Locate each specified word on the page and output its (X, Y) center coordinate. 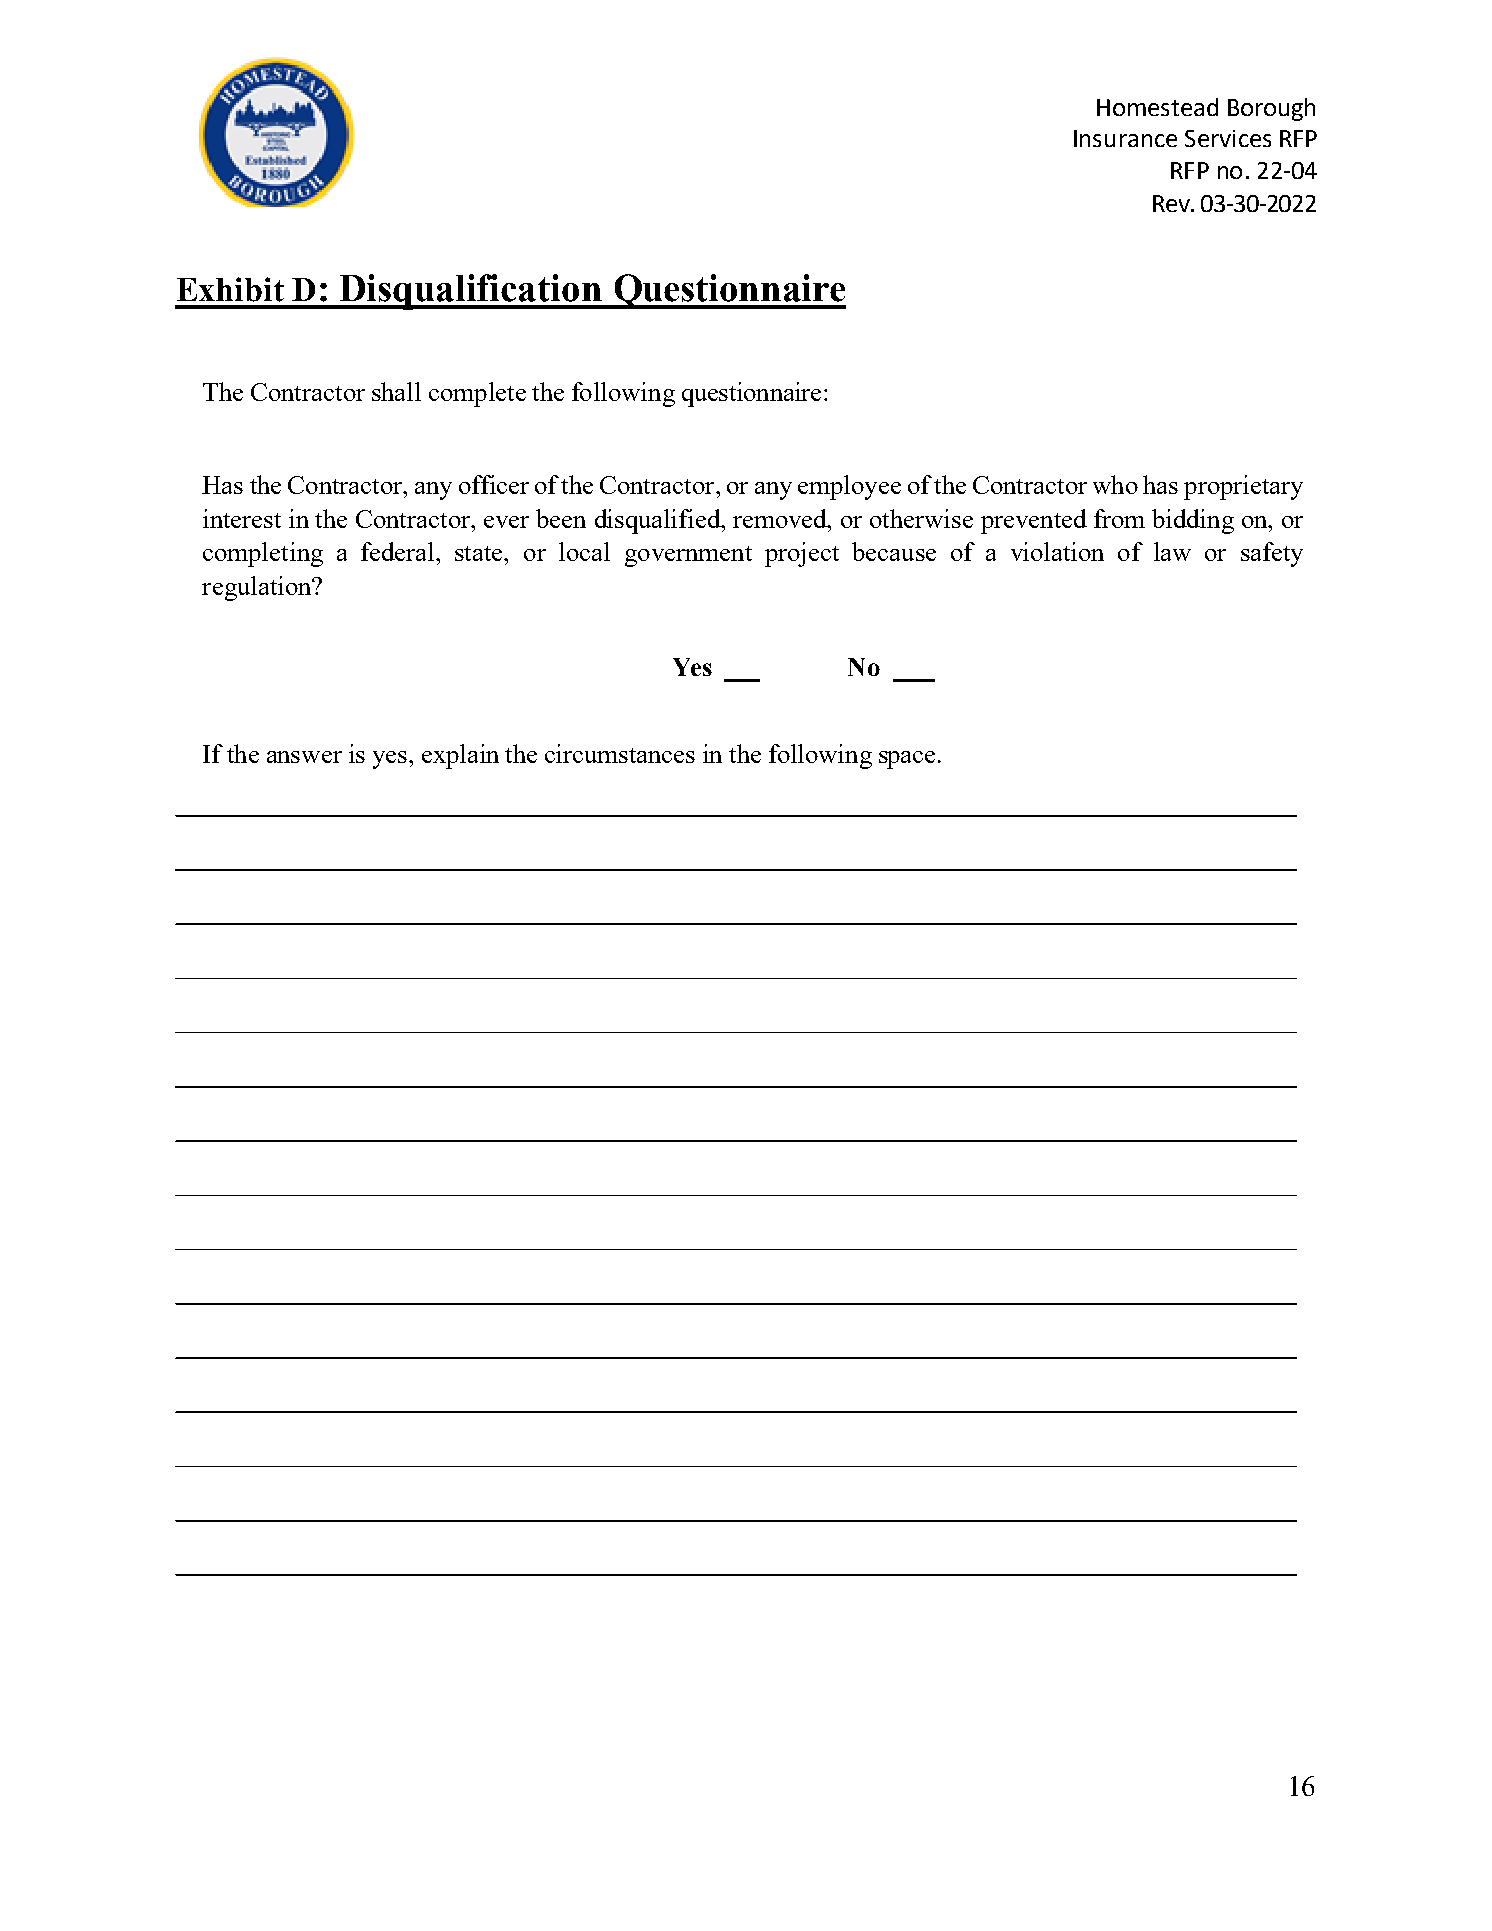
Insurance (1125, 138)
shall (396, 391)
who (1115, 484)
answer (304, 757)
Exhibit (230, 289)
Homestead (1157, 107)
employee (849, 487)
